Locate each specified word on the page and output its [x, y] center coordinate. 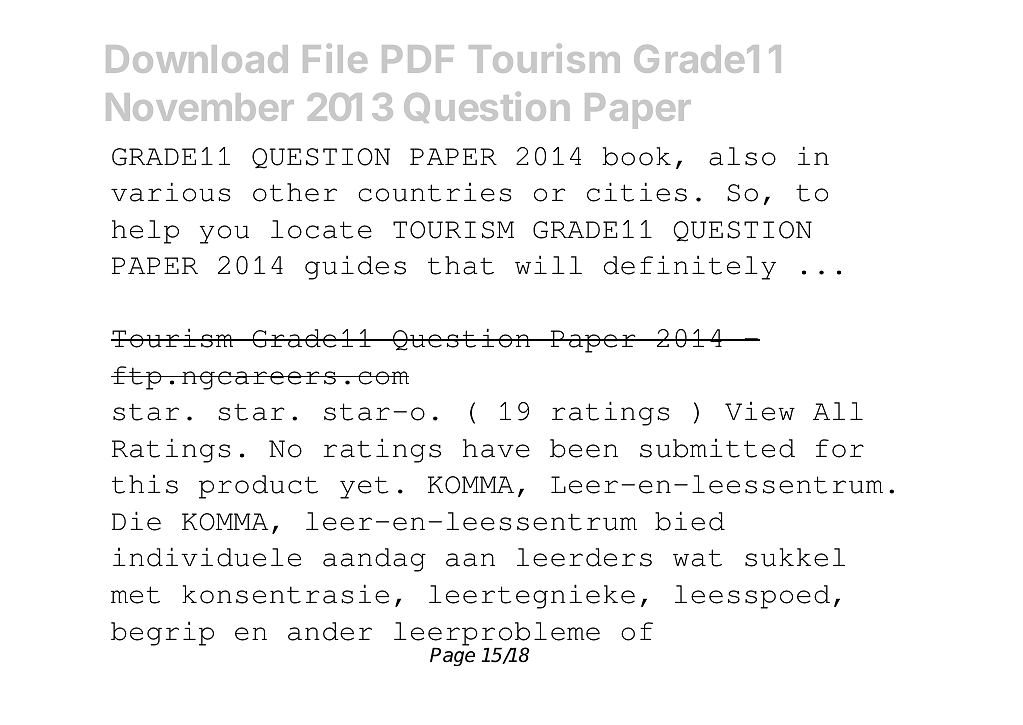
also [742, 156]
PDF [418, 59]
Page [452, 656]
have [496, 448]
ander [330, 631]
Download [197, 59]
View [760, 411]
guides [355, 267]
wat [697, 558]
